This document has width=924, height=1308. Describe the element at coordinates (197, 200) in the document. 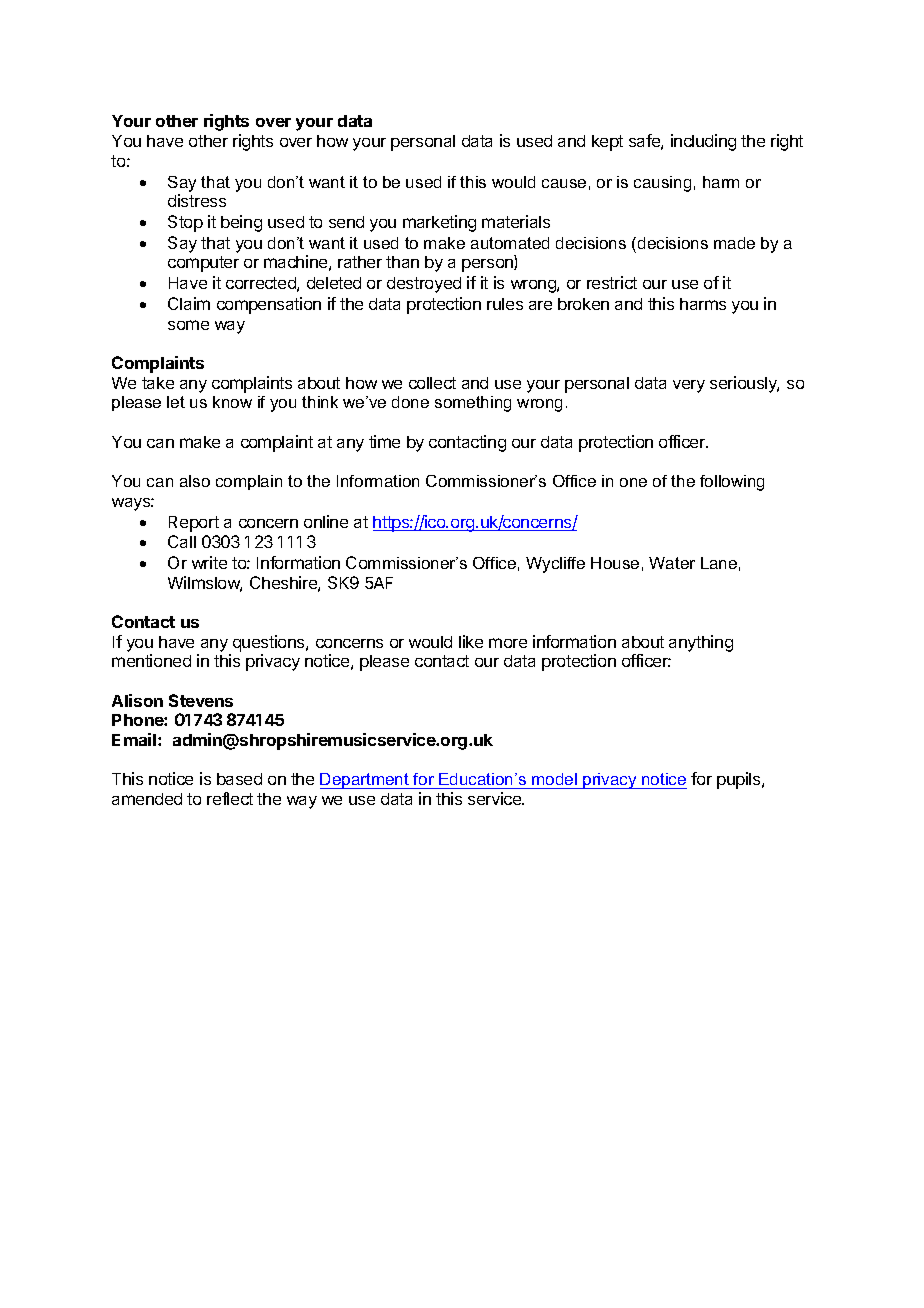

I see `distress` at that location.
